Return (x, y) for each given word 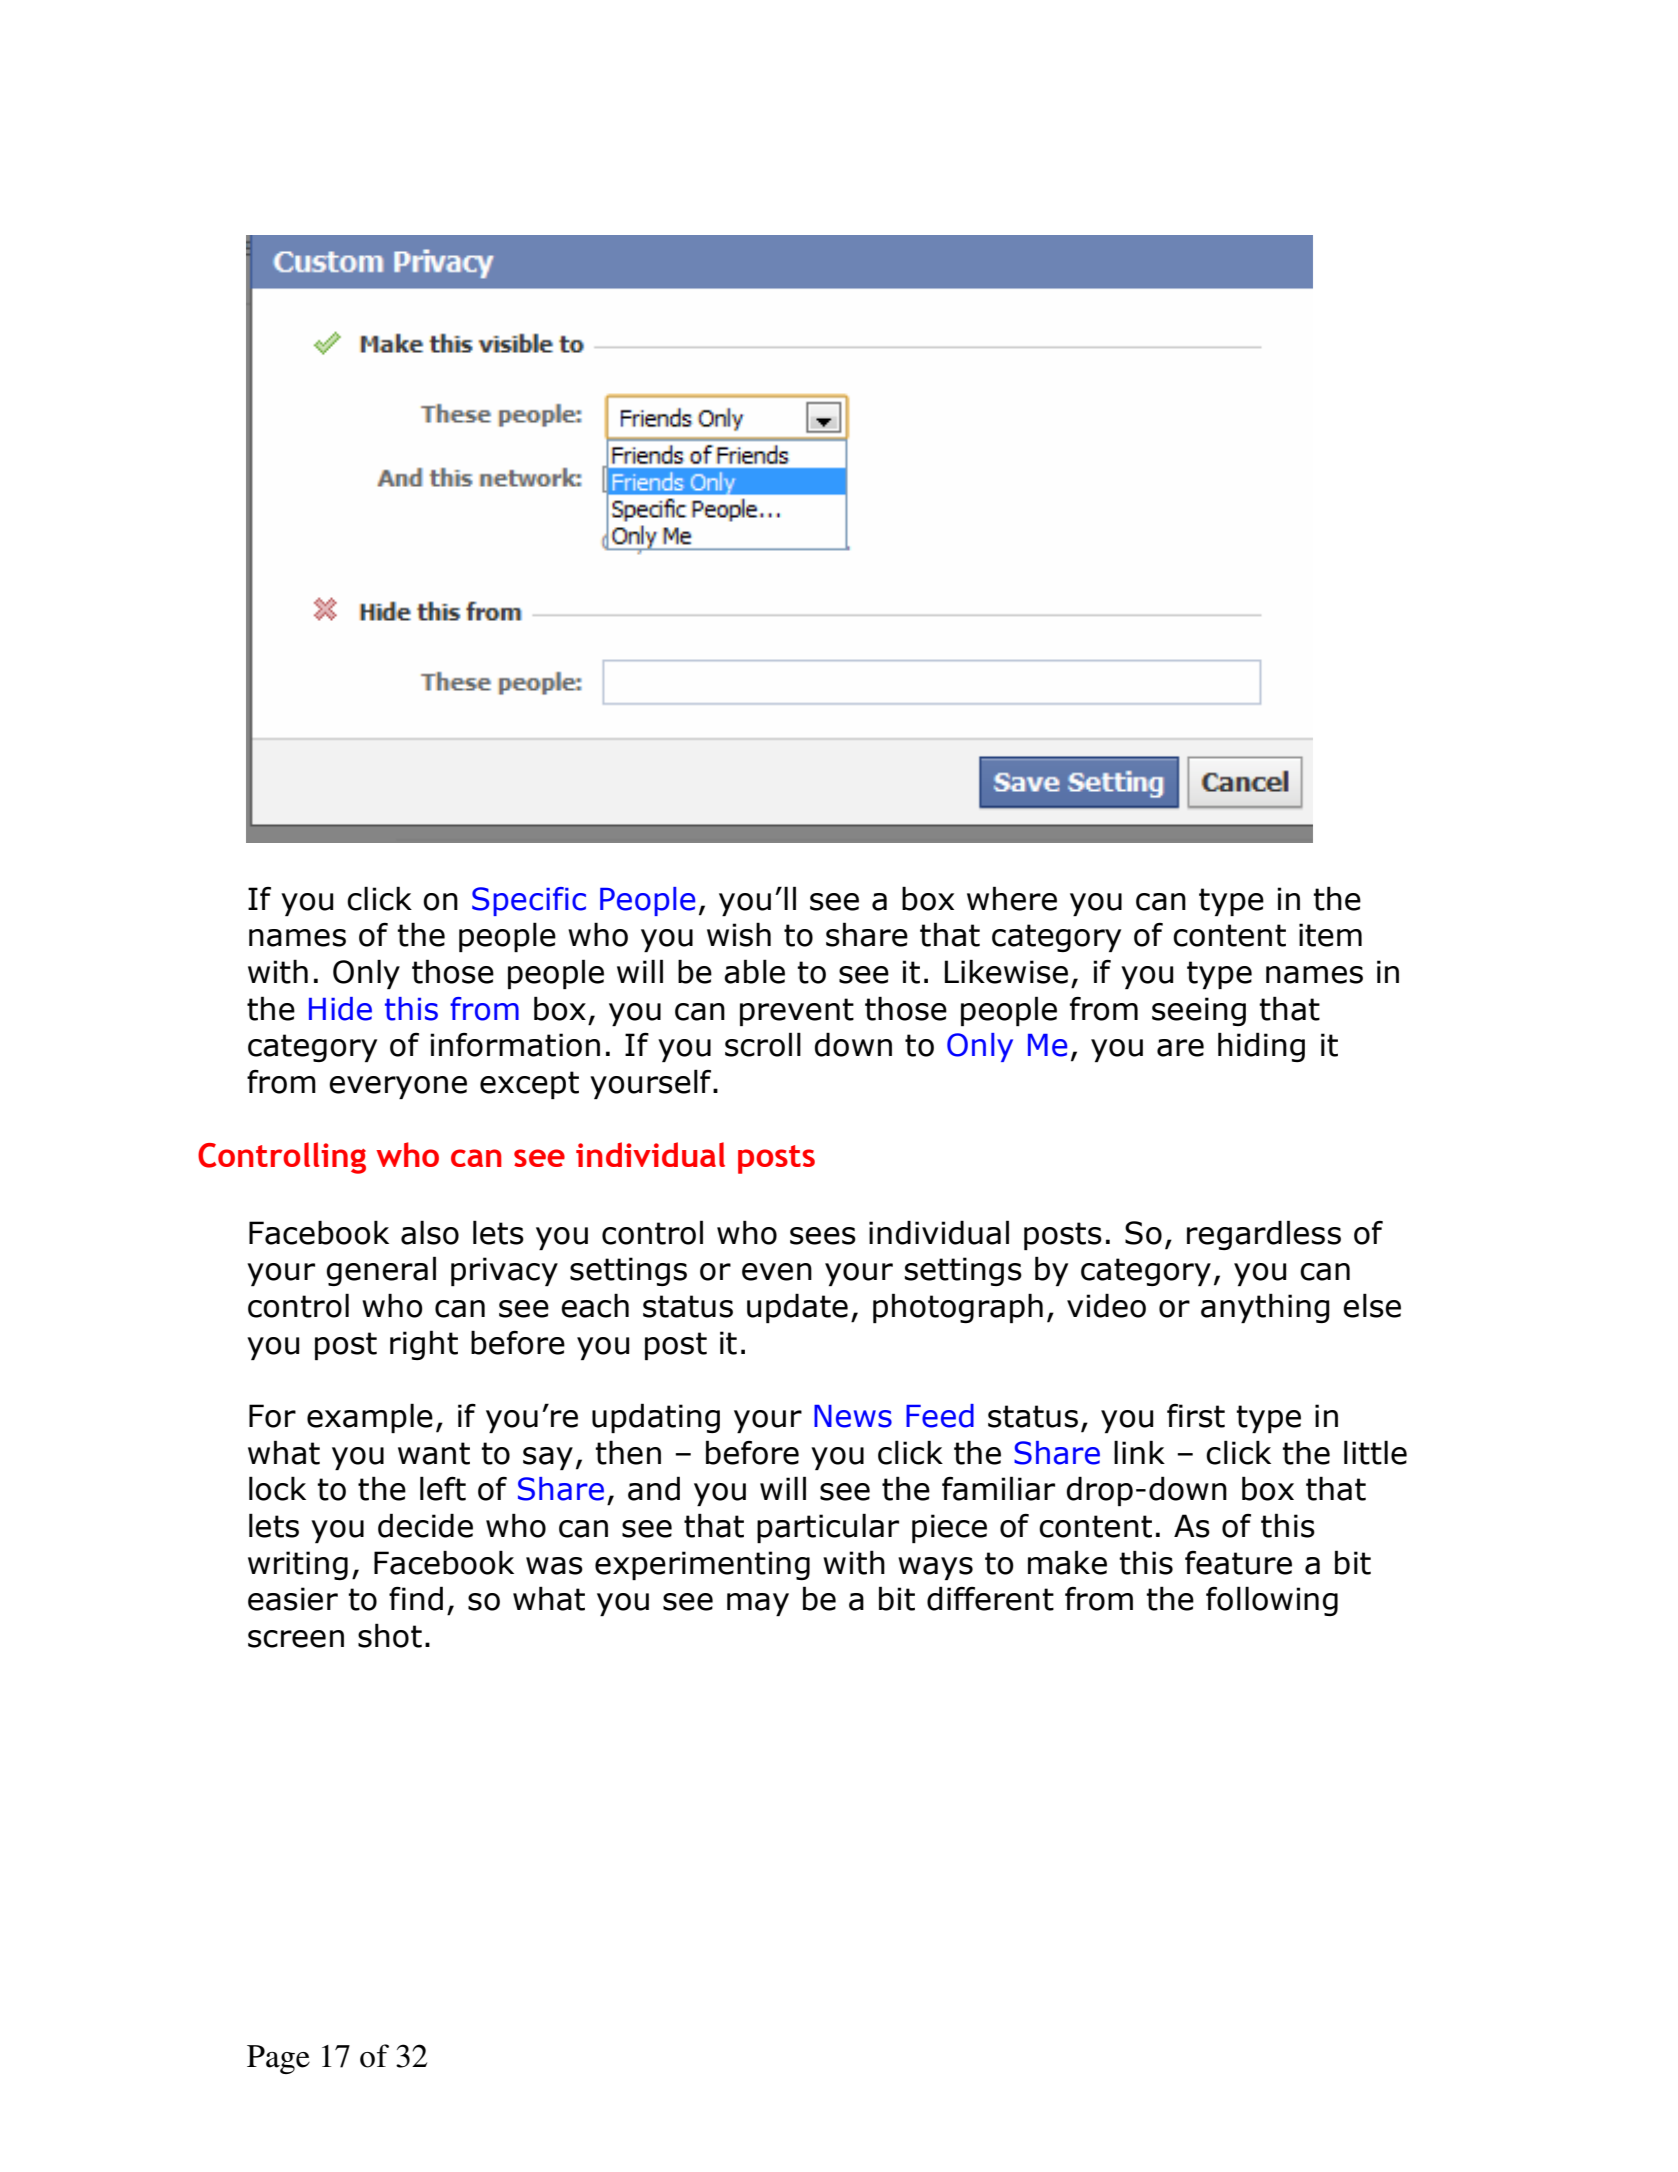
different (990, 1598)
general (381, 1271)
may (758, 1604)
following (1272, 1601)
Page (278, 2059)
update (797, 1308)
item (1330, 935)
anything (1265, 1308)
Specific (529, 901)
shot (390, 1635)
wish (739, 934)
